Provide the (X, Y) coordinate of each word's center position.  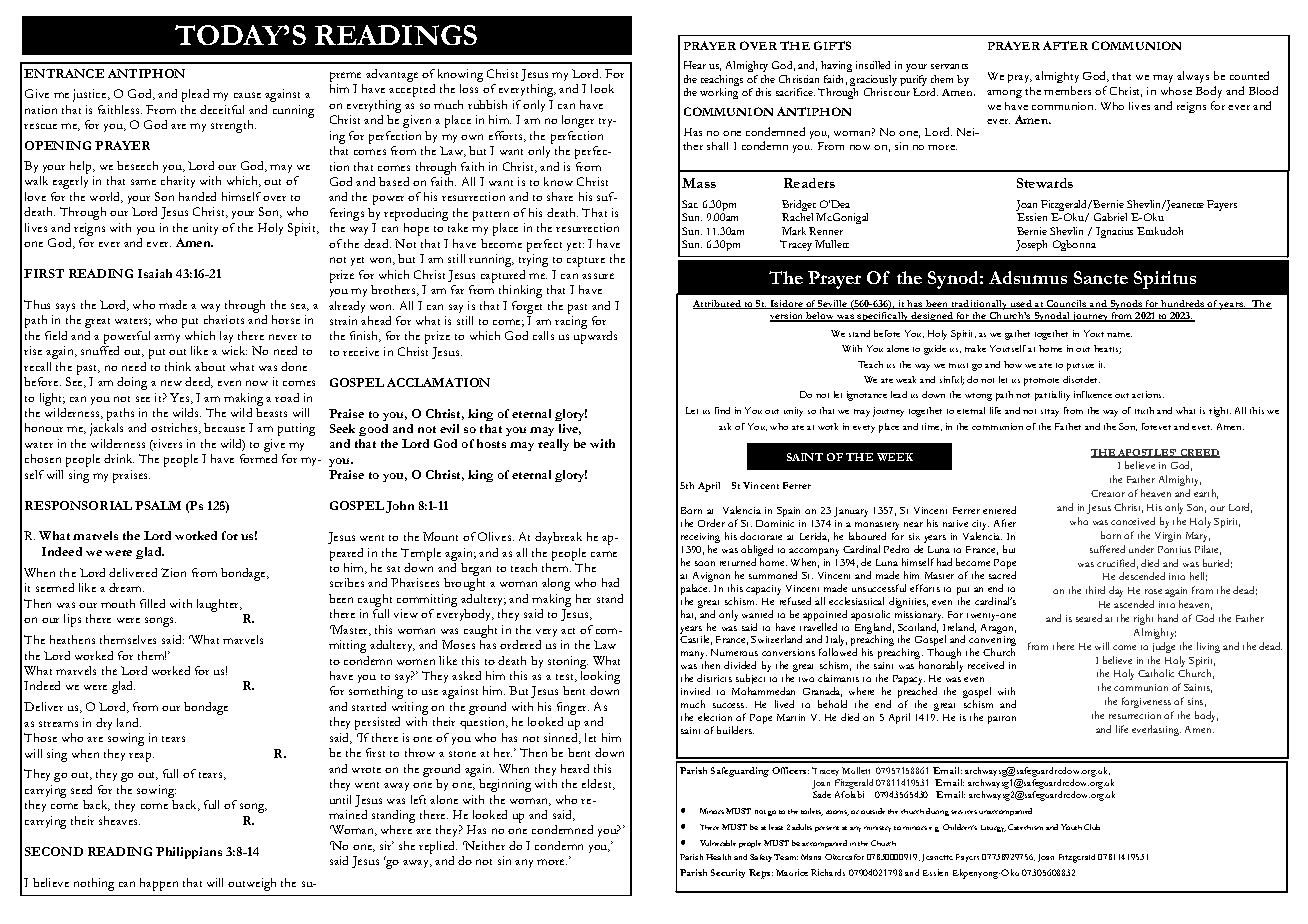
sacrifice (795, 92)
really (553, 445)
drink (119, 458)
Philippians (189, 853)
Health (718, 857)
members (1067, 90)
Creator (1108, 493)
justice (91, 95)
